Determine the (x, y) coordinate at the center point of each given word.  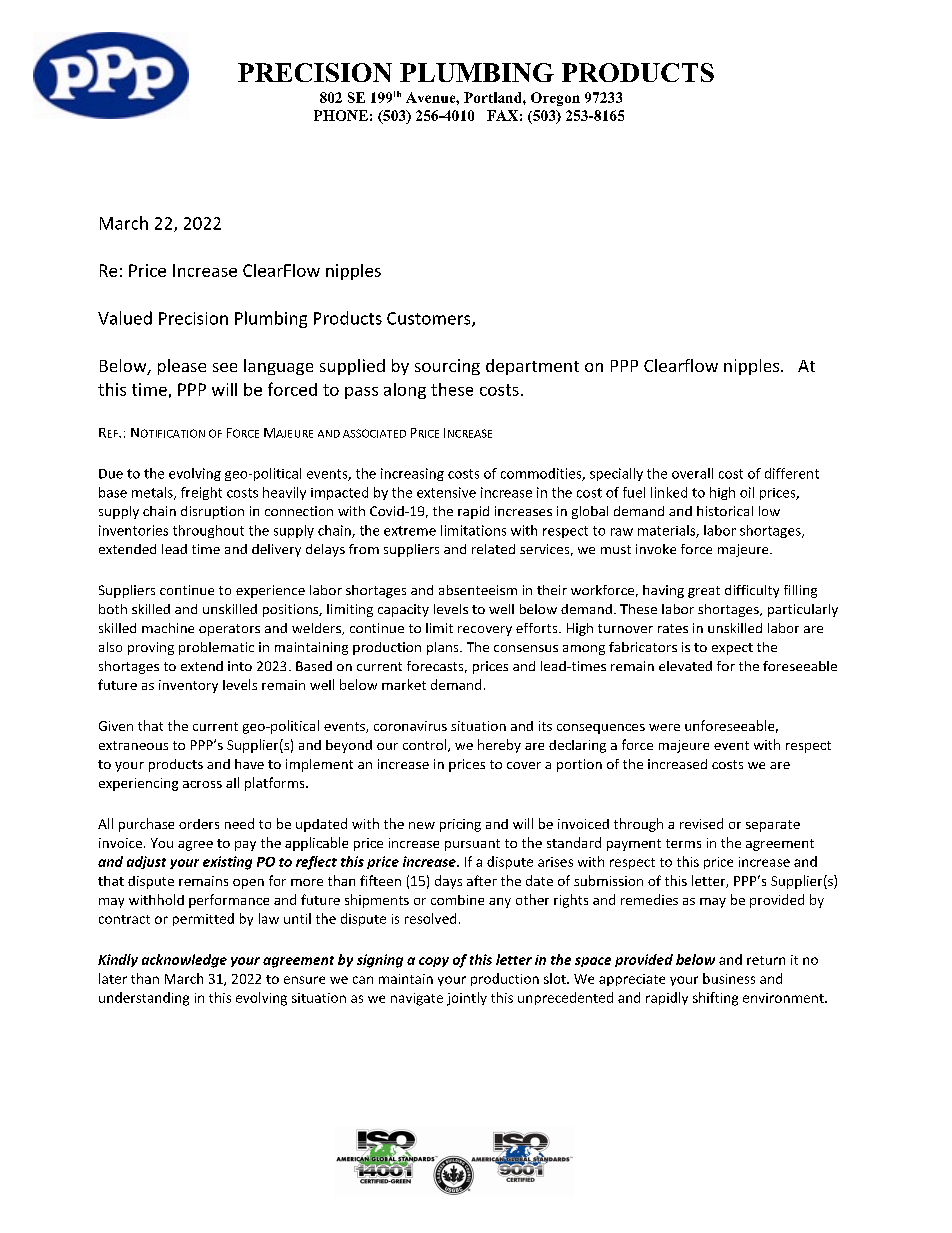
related (493, 549)
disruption (212, 512)
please (182, 367)
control (426, 745)
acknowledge (184, 961)
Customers (430, 319)
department (532, 367)
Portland (494, 97)
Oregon (555, 99)
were (664, 727)
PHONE (341, 115)
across (202, 784)
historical (725, 511)
